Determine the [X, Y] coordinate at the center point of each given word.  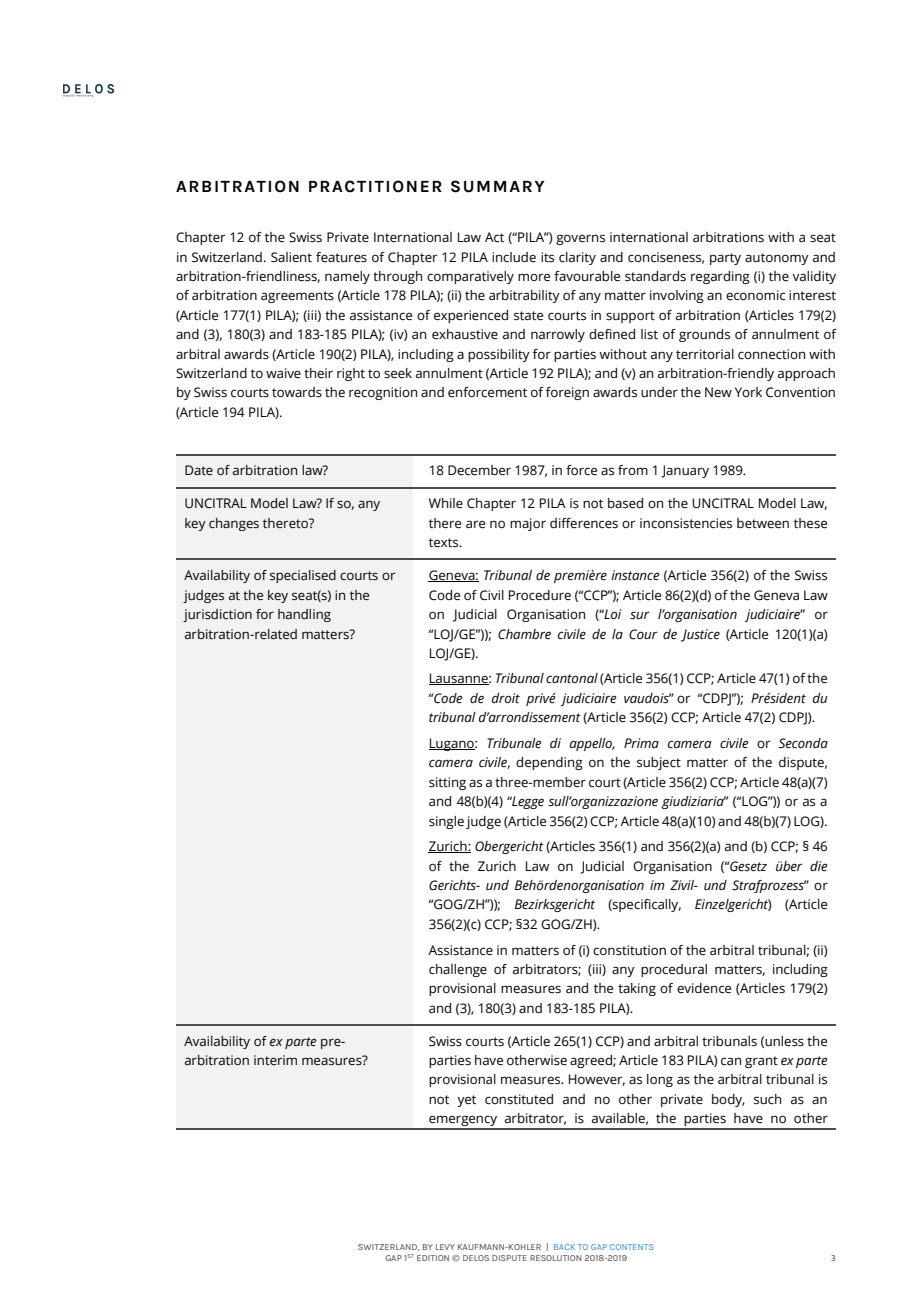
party [725, 259]
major [528, 524]
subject [659, 763]
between [763, 523]
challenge [458, 970]
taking [637, 989]
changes [234, 524]
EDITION [433, 1258]
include [514, 257]
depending [549, 763]
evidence [704, 988]
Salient [291, 257]
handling [304, 615]
